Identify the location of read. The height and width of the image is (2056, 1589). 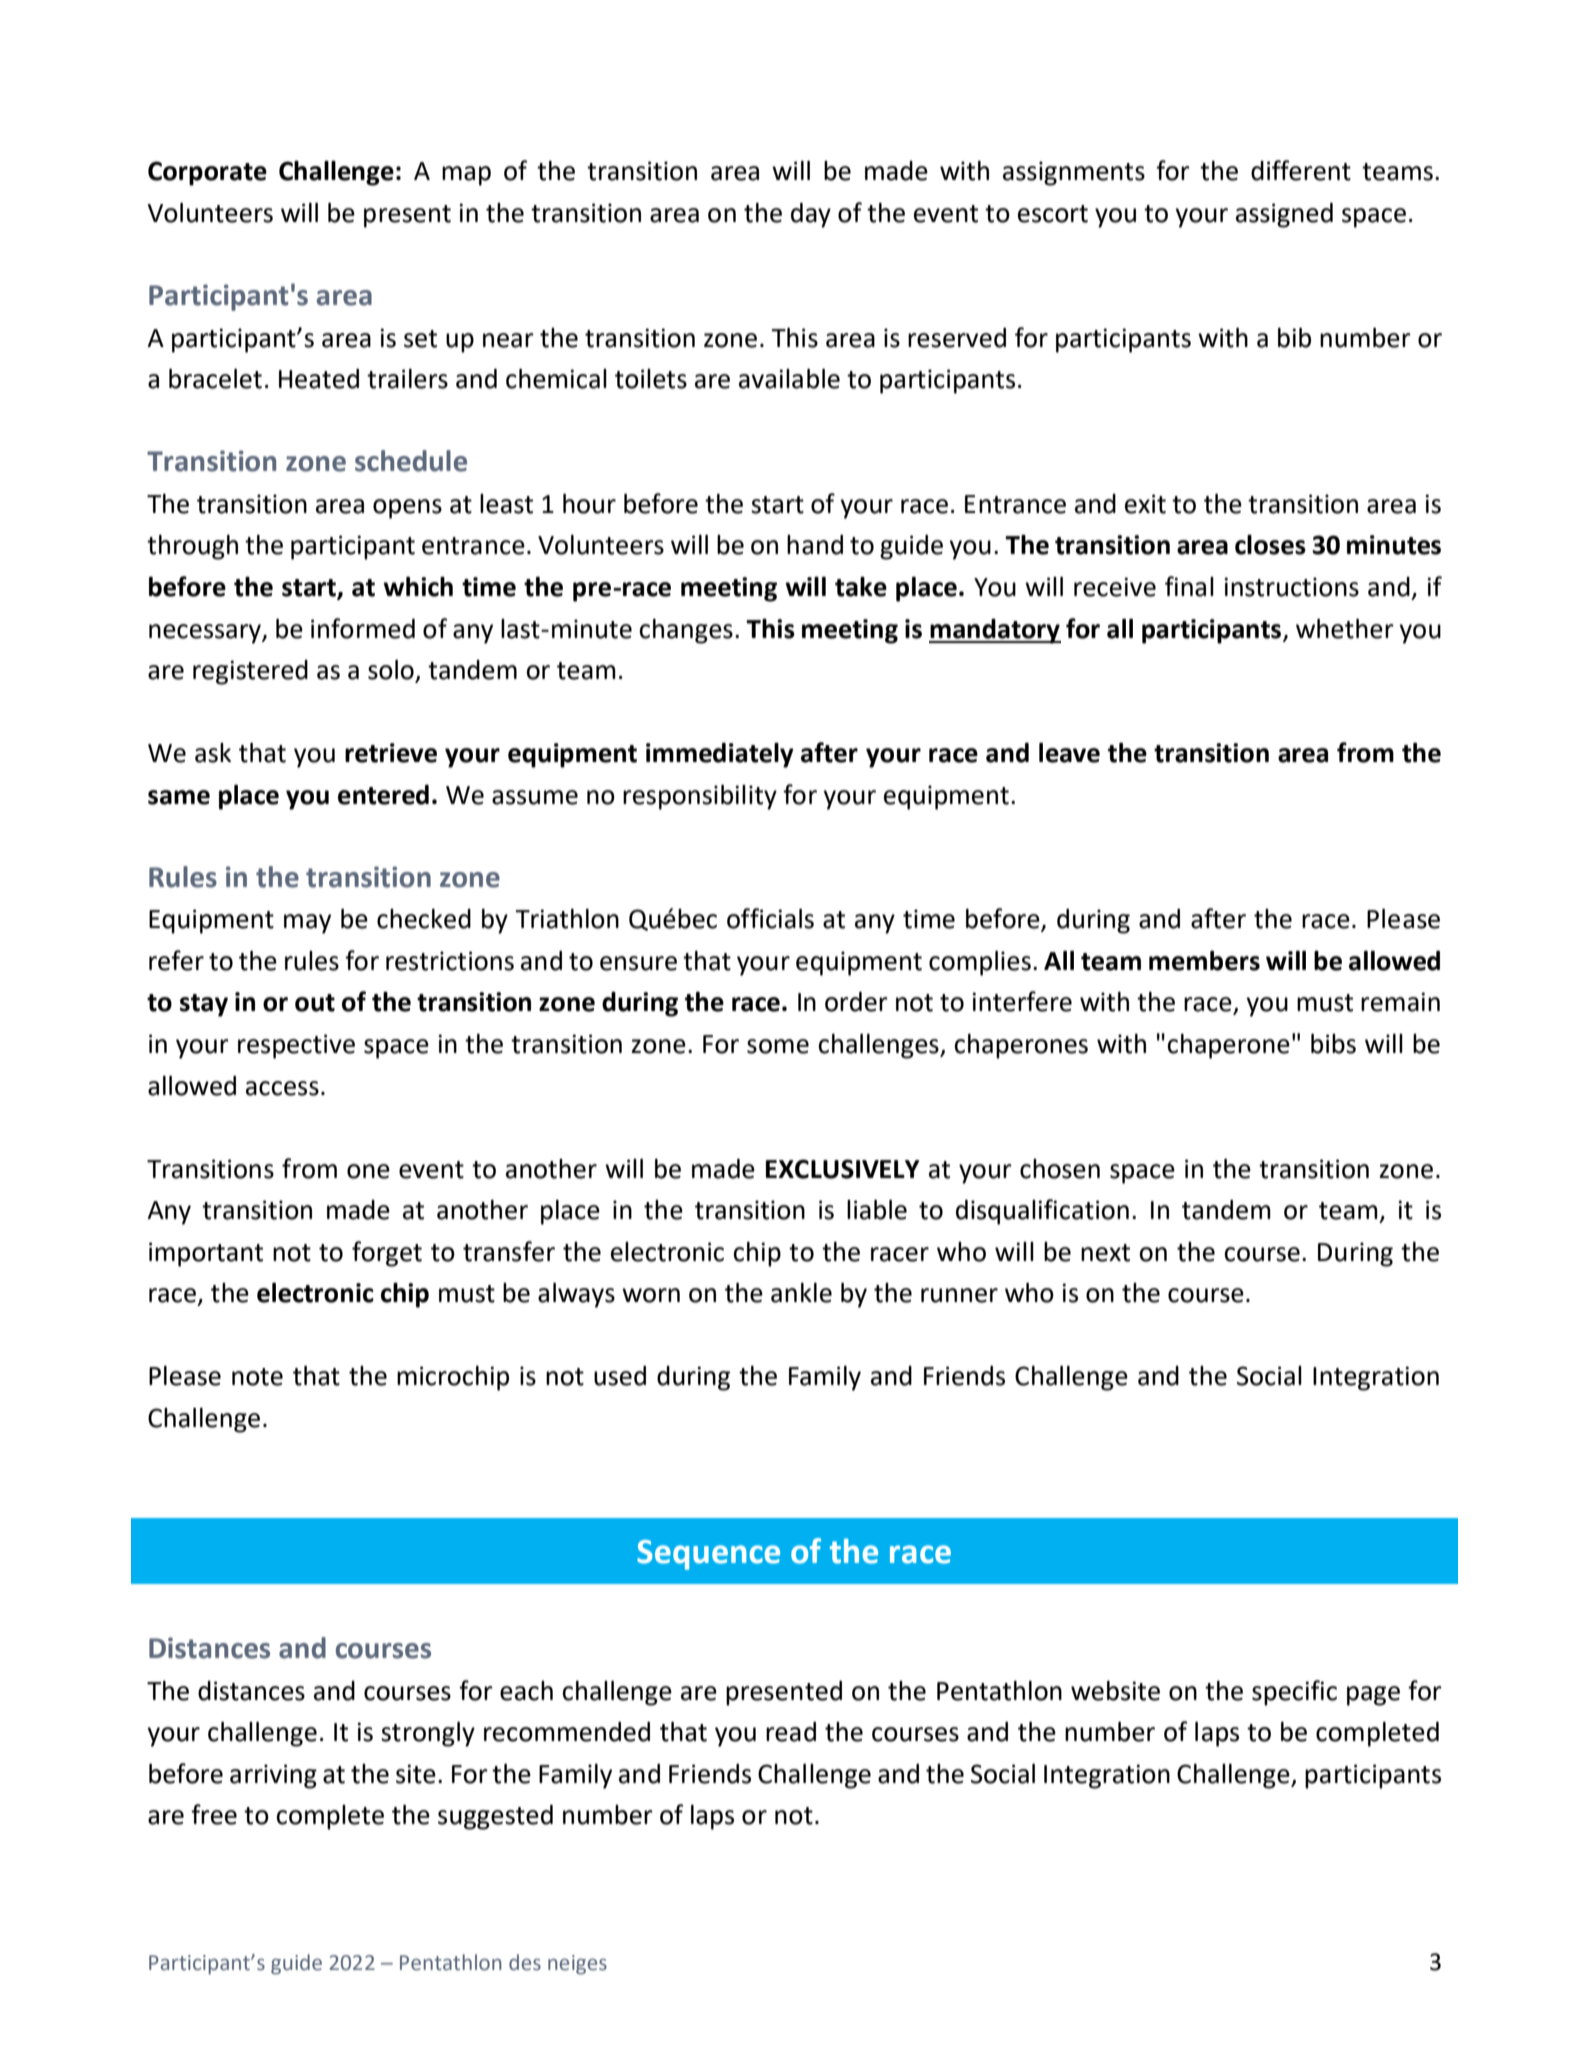
(791, 1732).
